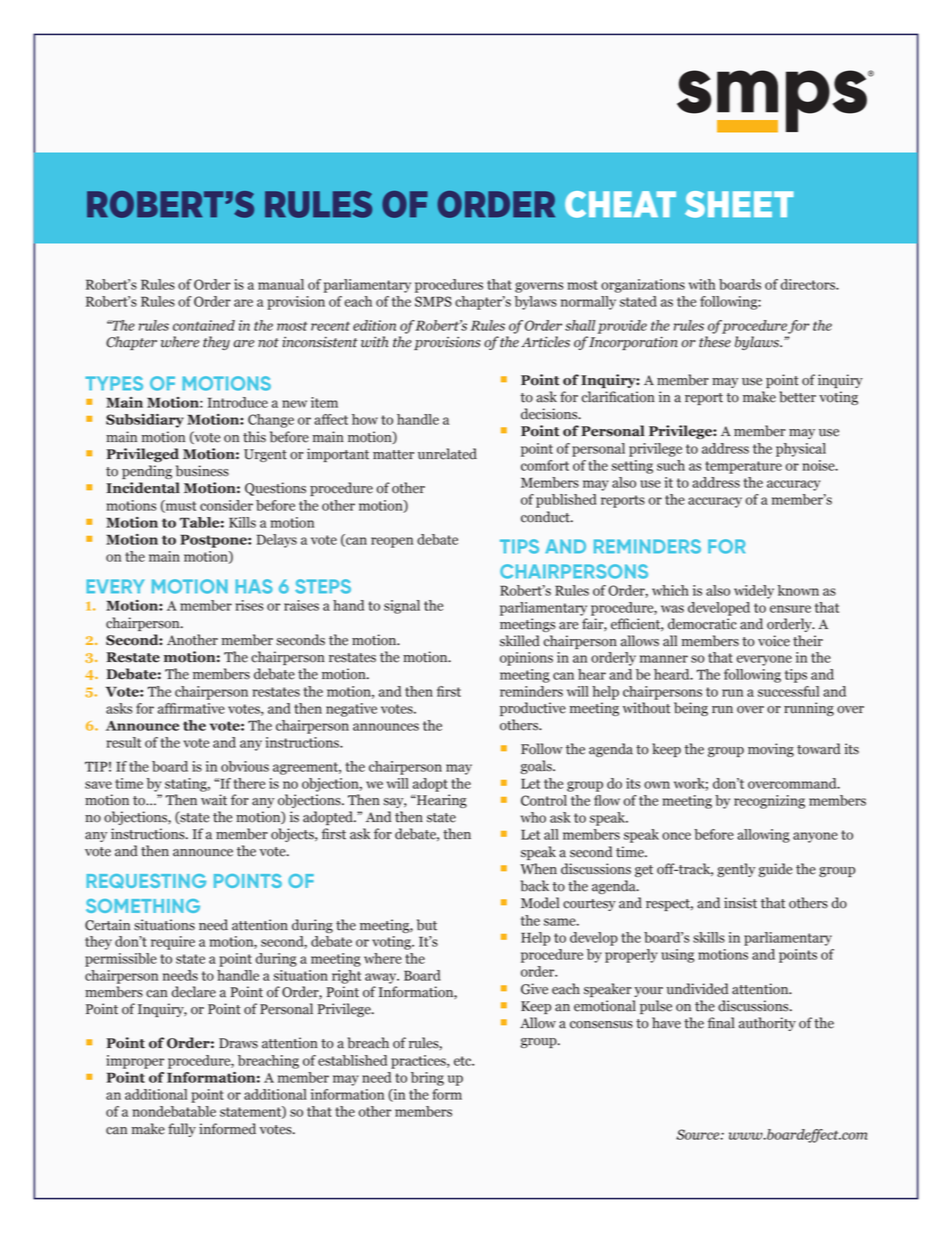  Describe the element at coordinates (427, 1079) in the document. I see `bring` at that location.
